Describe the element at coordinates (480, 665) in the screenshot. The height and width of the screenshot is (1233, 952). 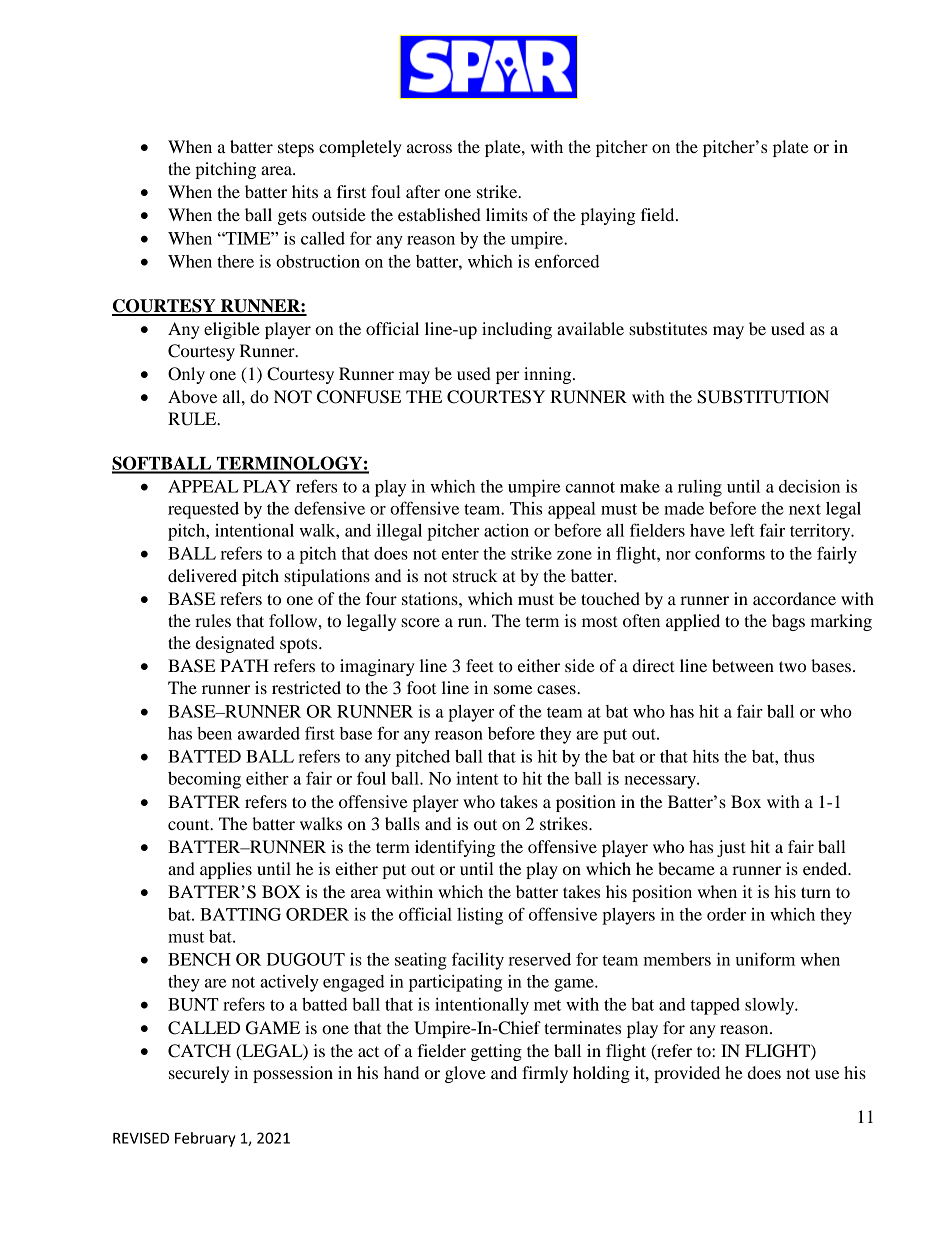
I see `feet` at that location.
